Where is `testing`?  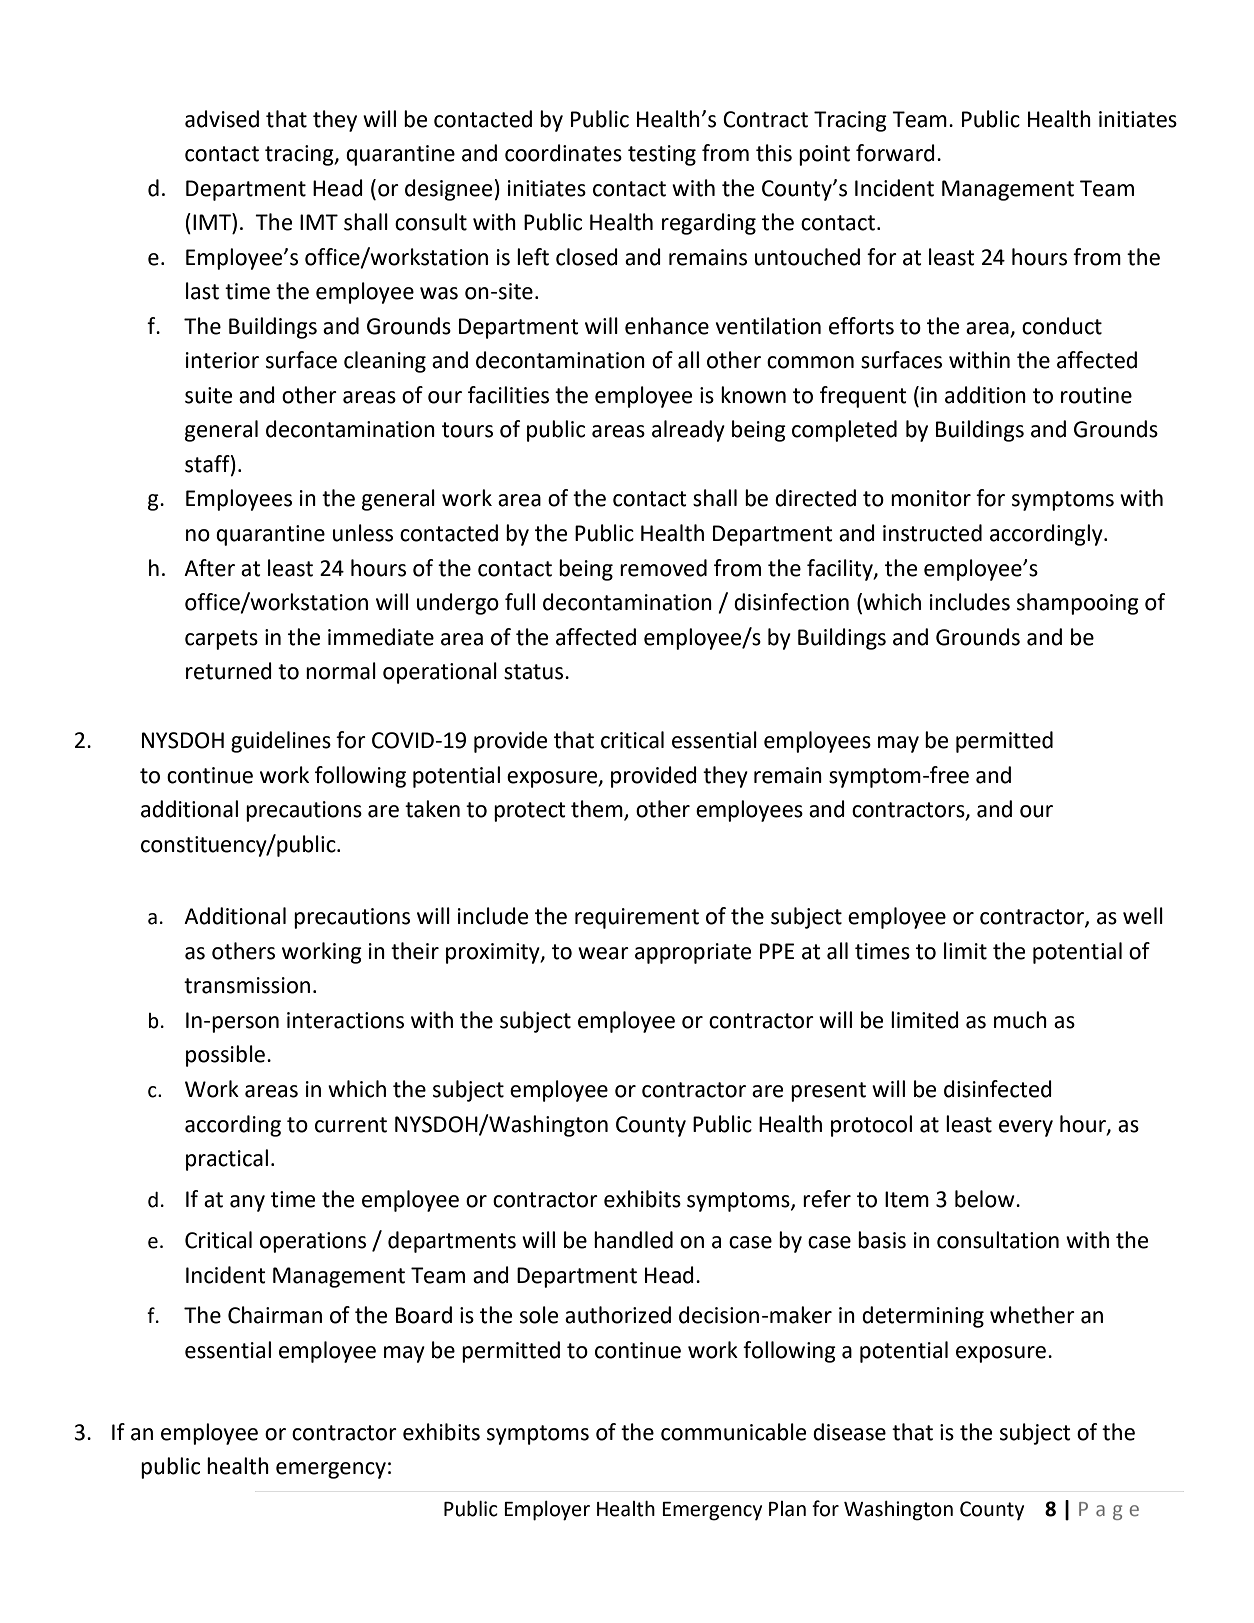
testing is located at coordinates (662, 155).
